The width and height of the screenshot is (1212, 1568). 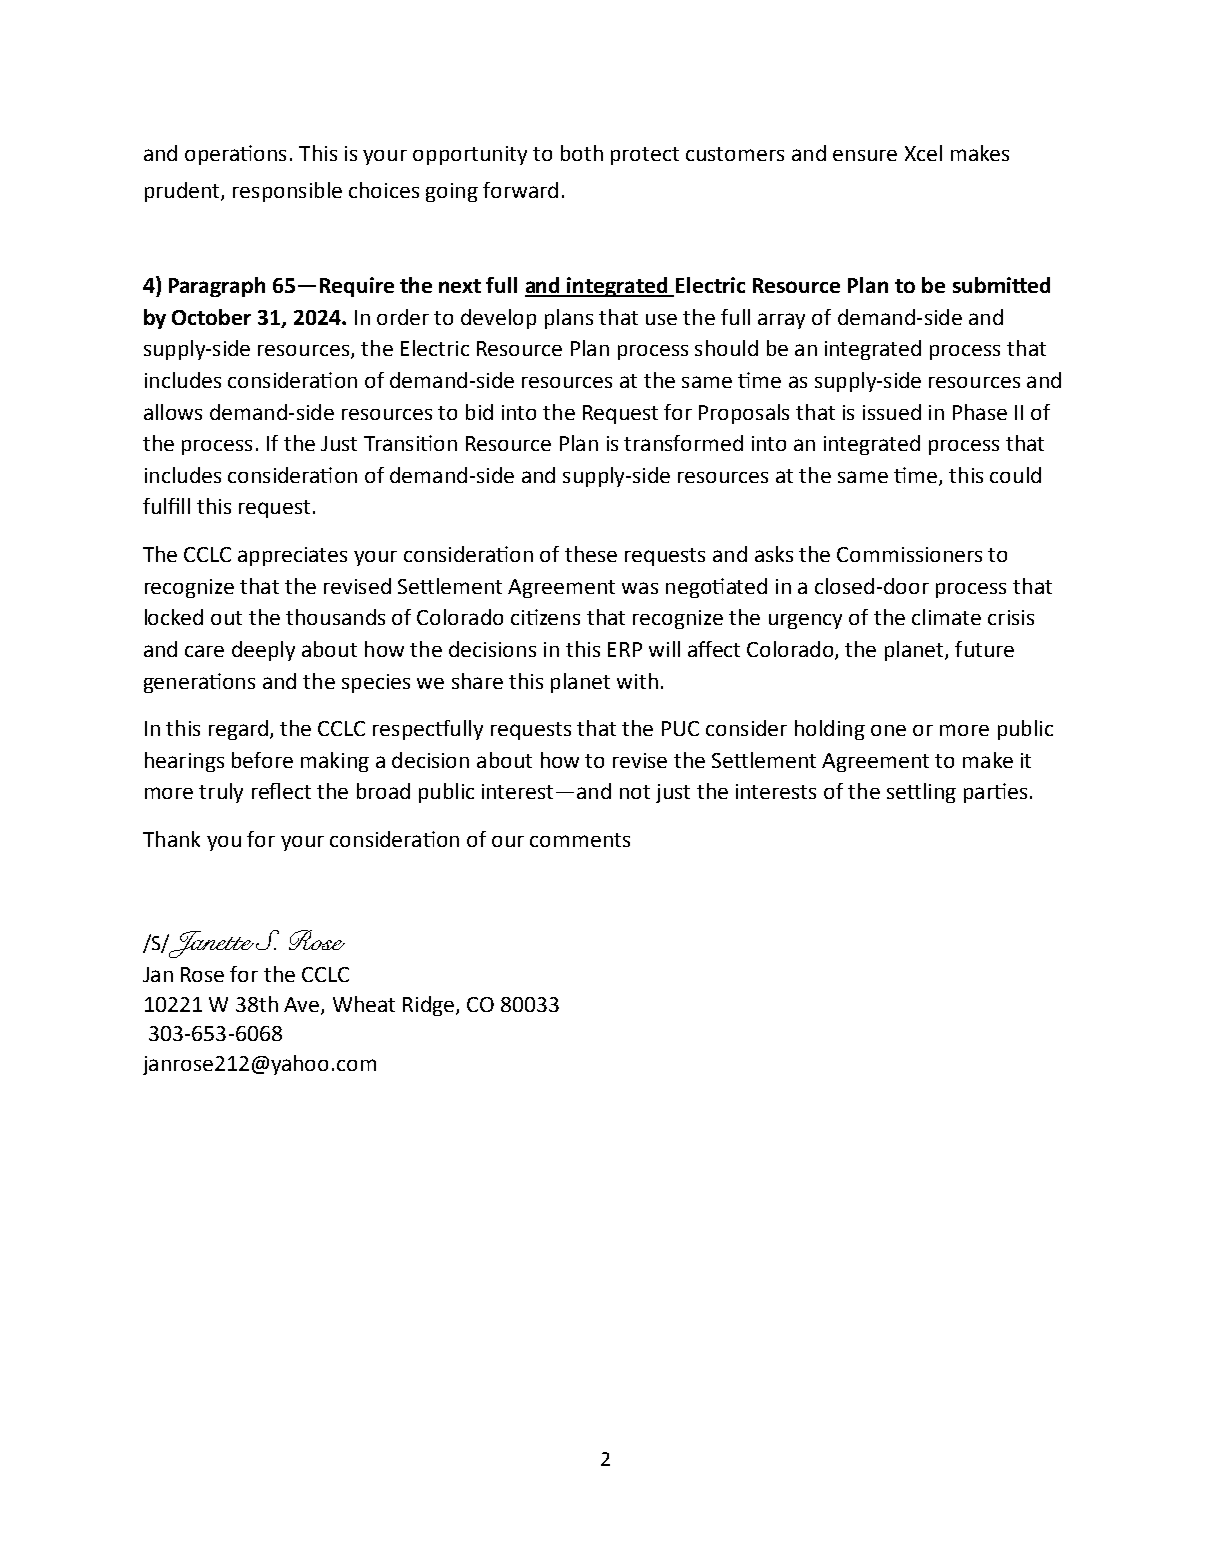 I want to click on responsible, so click(x=287, y=192).
